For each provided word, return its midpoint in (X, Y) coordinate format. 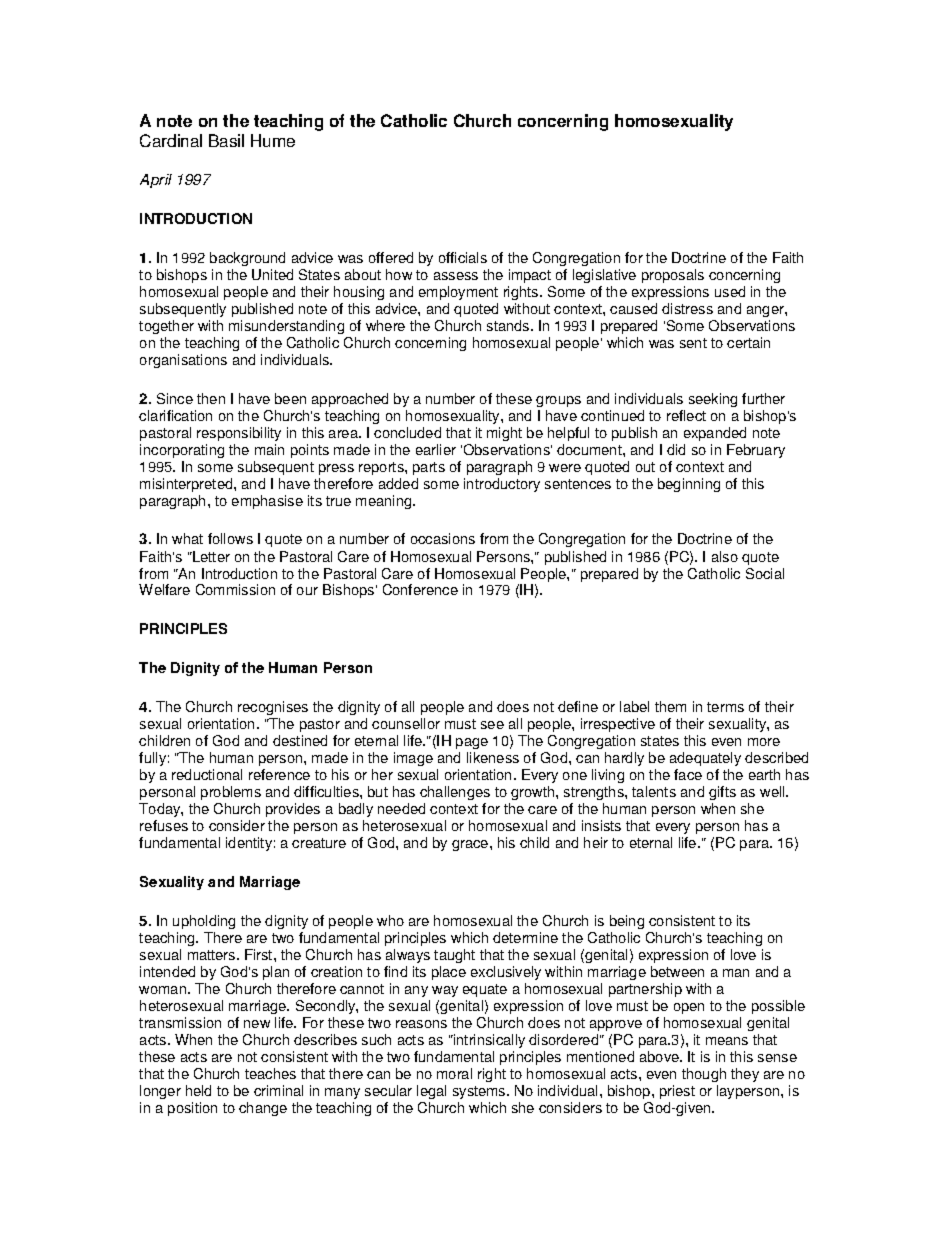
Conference (420, 589)
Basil (226, 140)
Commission (235, 589)
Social (765, 573)
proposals (673, 276)
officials (463, 257)
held (198, 1090)
